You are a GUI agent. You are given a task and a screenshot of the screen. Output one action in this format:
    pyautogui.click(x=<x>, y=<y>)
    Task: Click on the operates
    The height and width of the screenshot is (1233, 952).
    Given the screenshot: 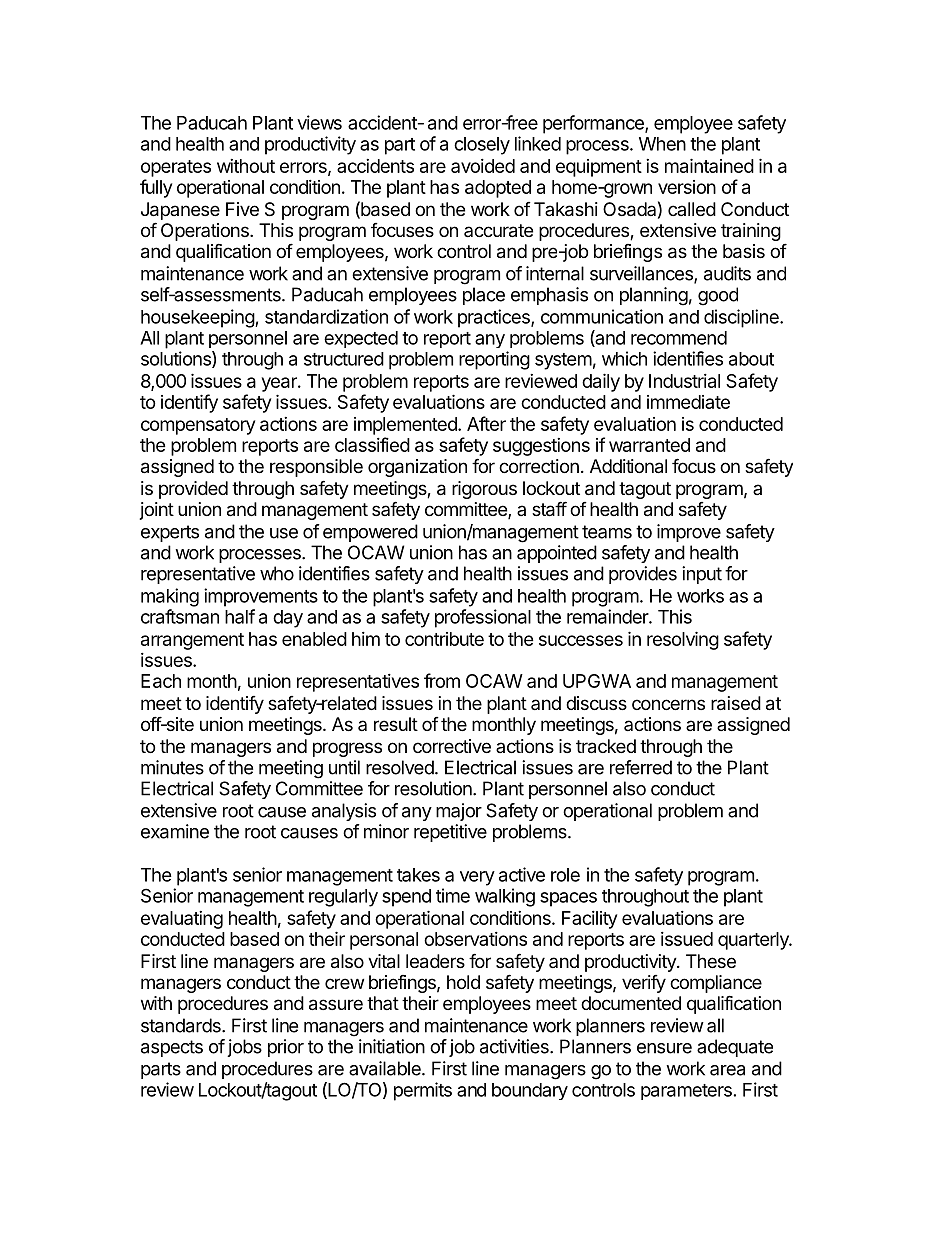 What is the action you would take?
    pyautogui.click(x=176, y=168)
